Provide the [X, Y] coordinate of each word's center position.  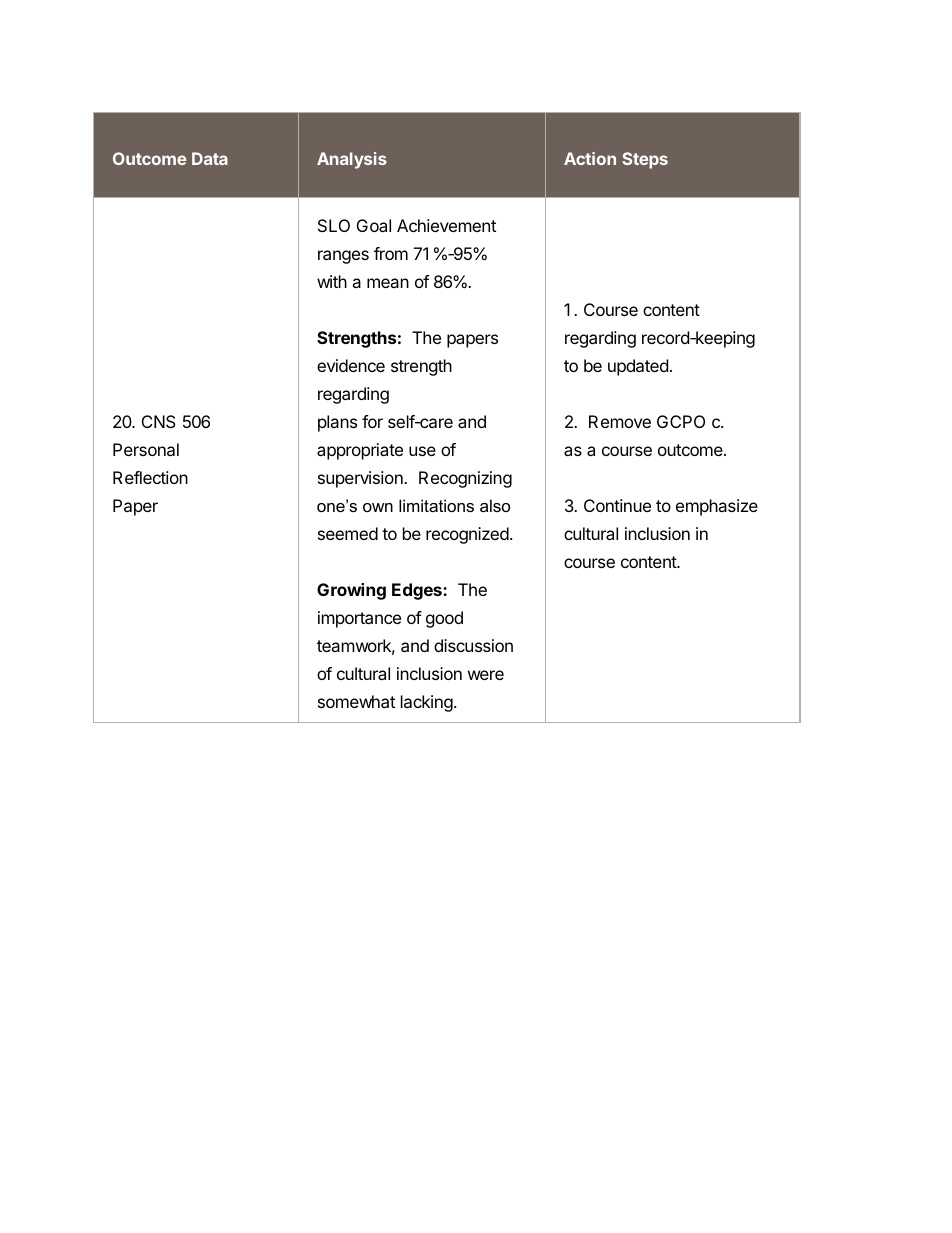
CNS [159, 421]
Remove [620, 421]
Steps [645, 160]
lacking [427, 703]
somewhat [356, 701]
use [422, 451]
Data [210, 158]
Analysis [352, 160]
